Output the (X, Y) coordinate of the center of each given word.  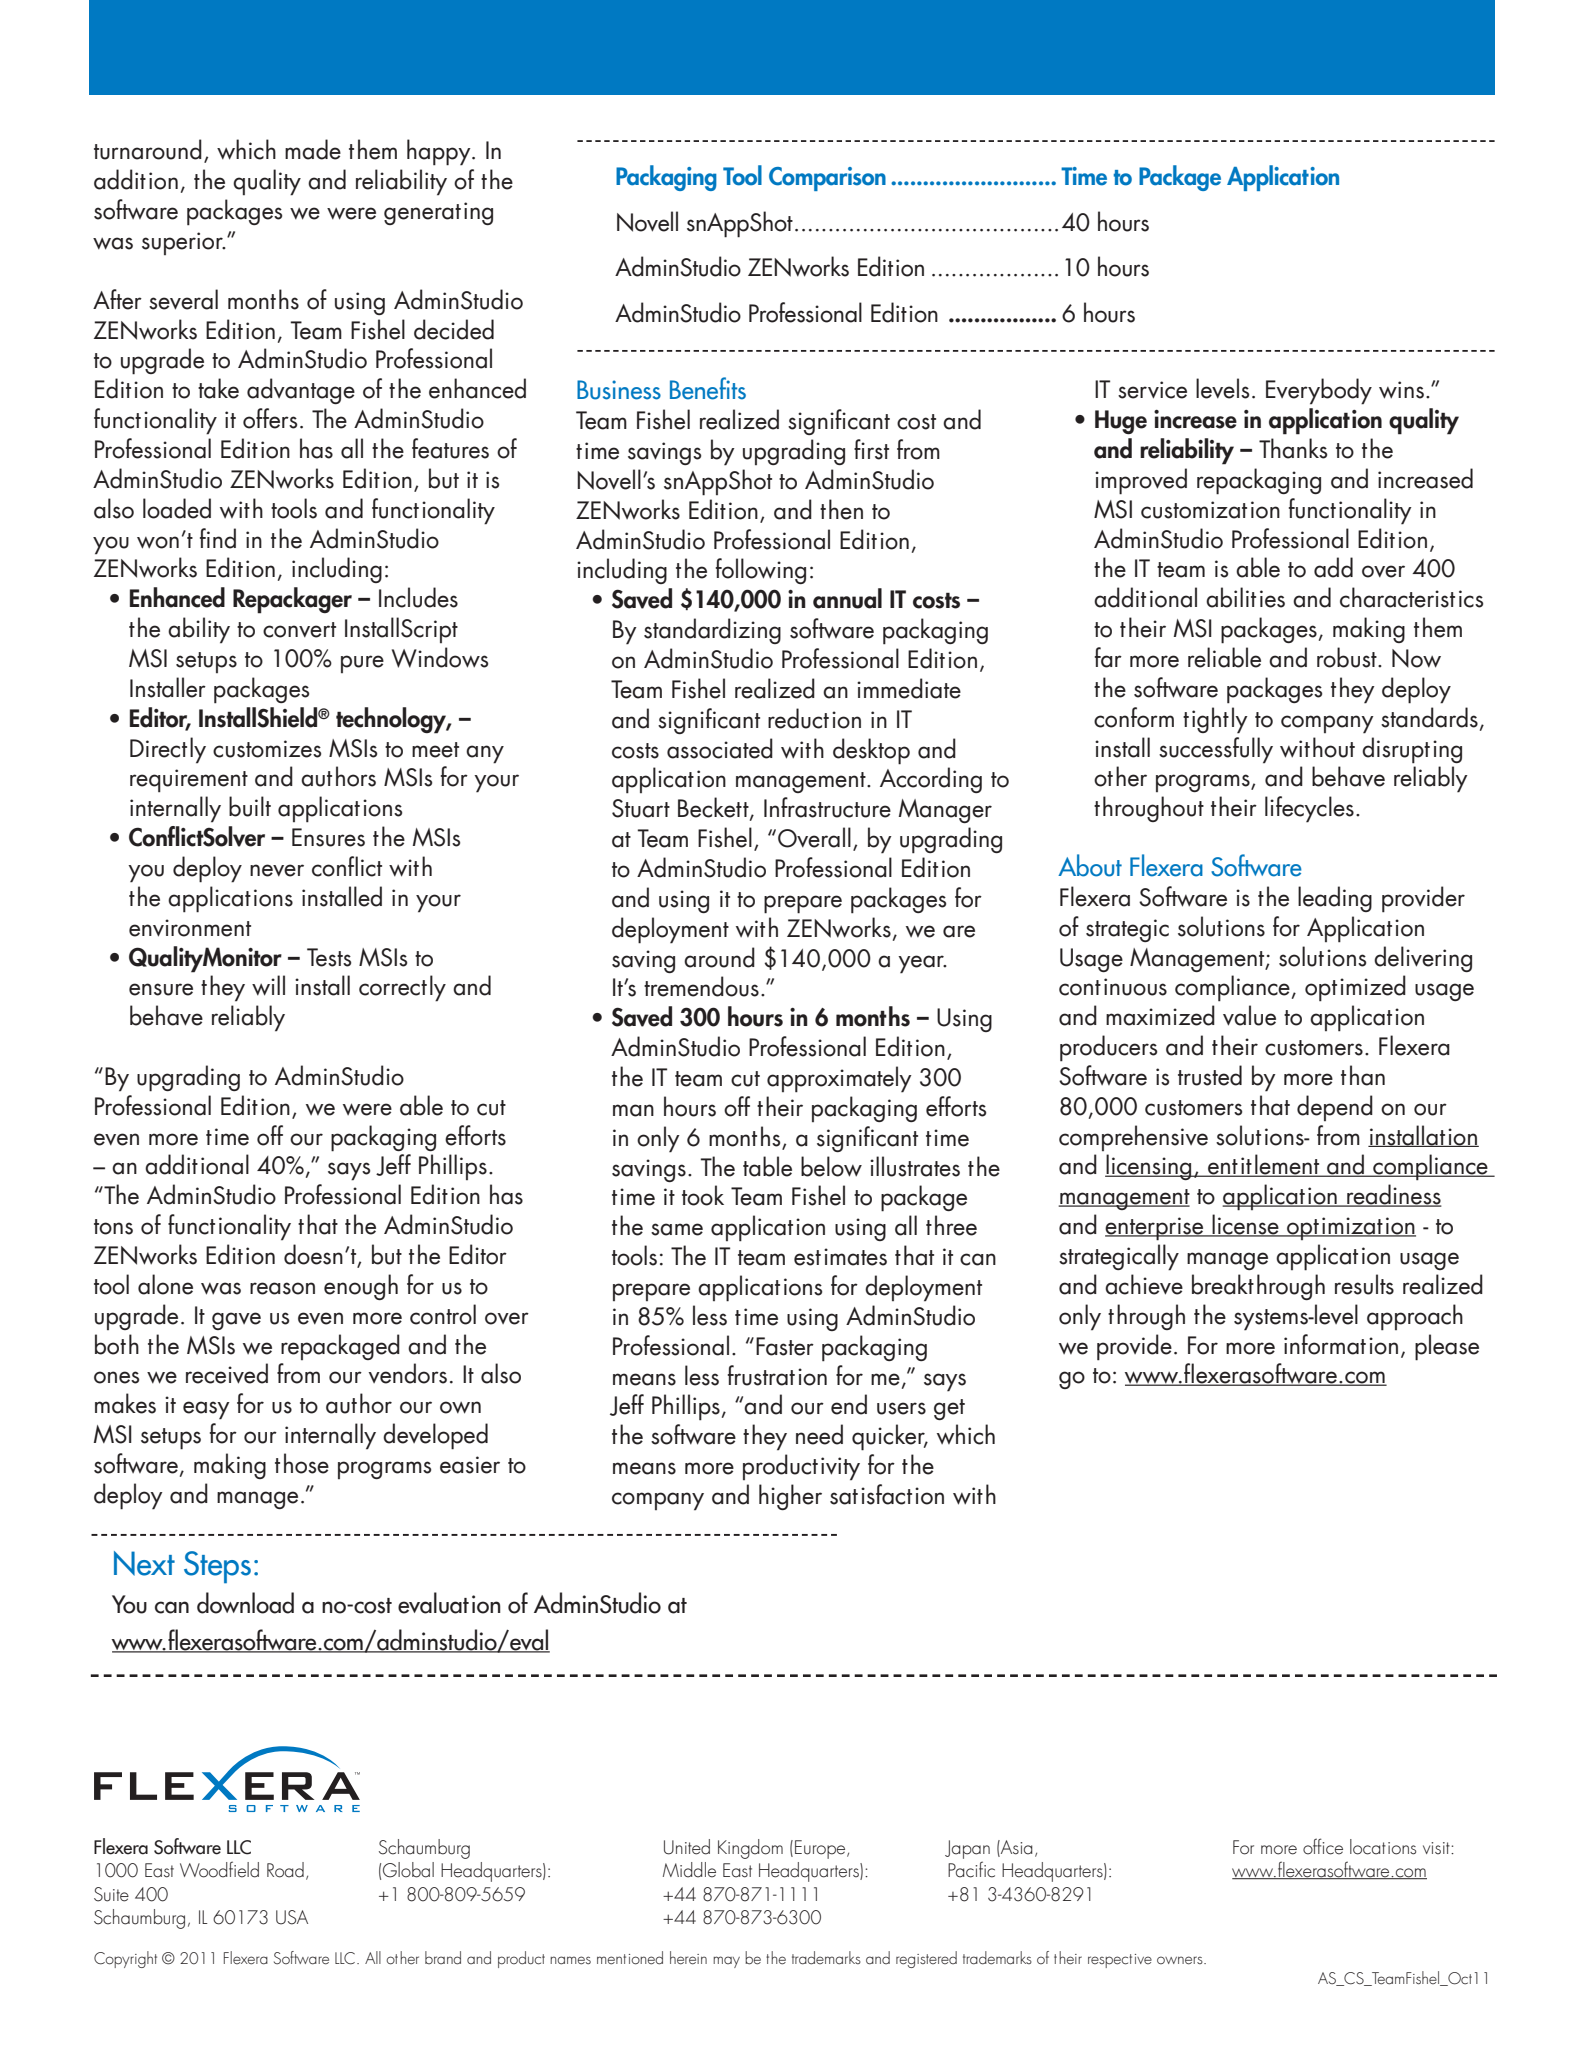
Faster (785, 1346)
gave (236, 1321)
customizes (267, 749)
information (1341, 1344)
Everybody (1319, 391)
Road (285, 1870)
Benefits (708, 388)
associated (720, 748)
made (313, 149)
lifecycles (1309, 809)
